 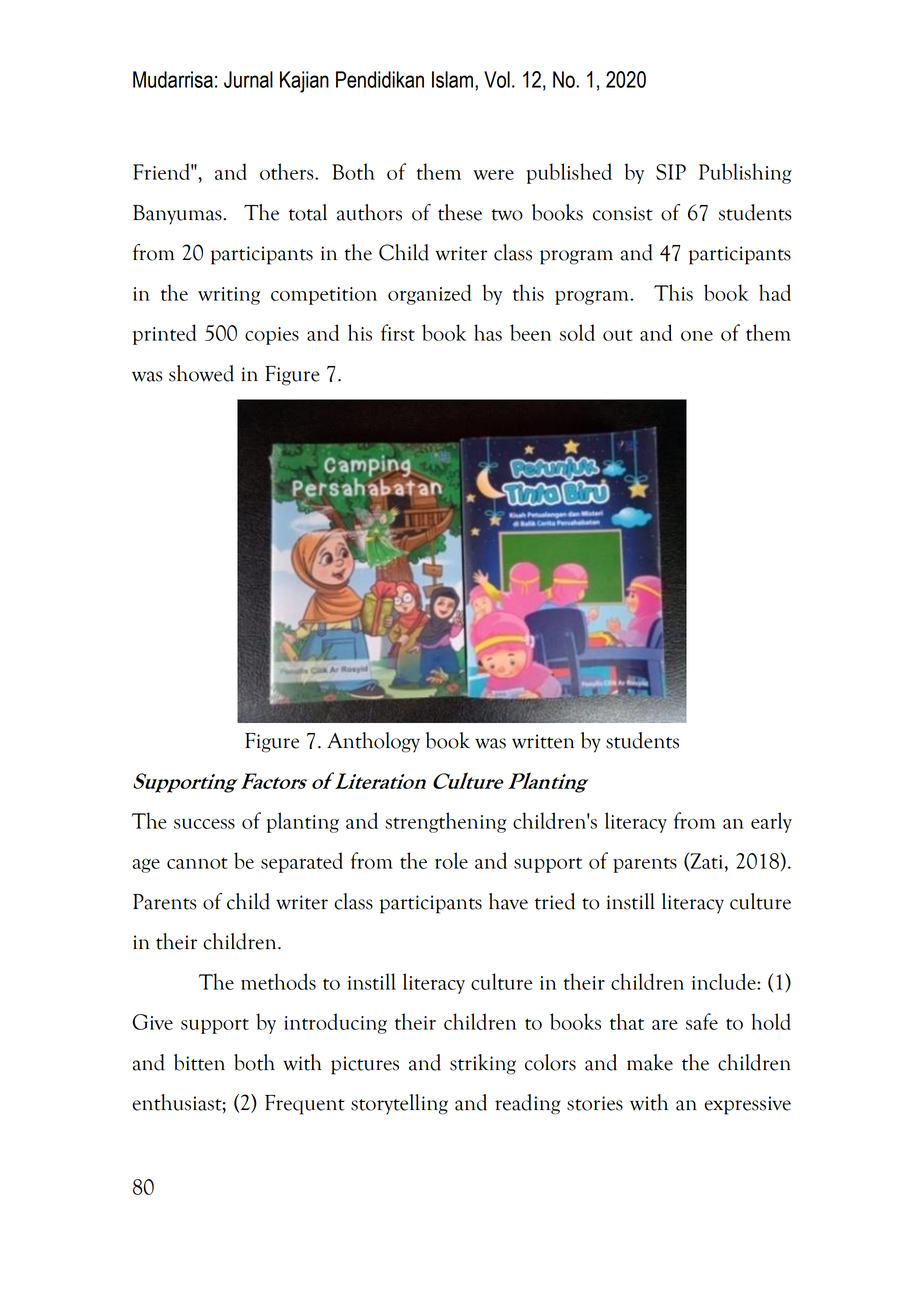 What do you see at coordinates (199, 1062) in the page?
I see `bitten` at bounding box center [199, 1062].
